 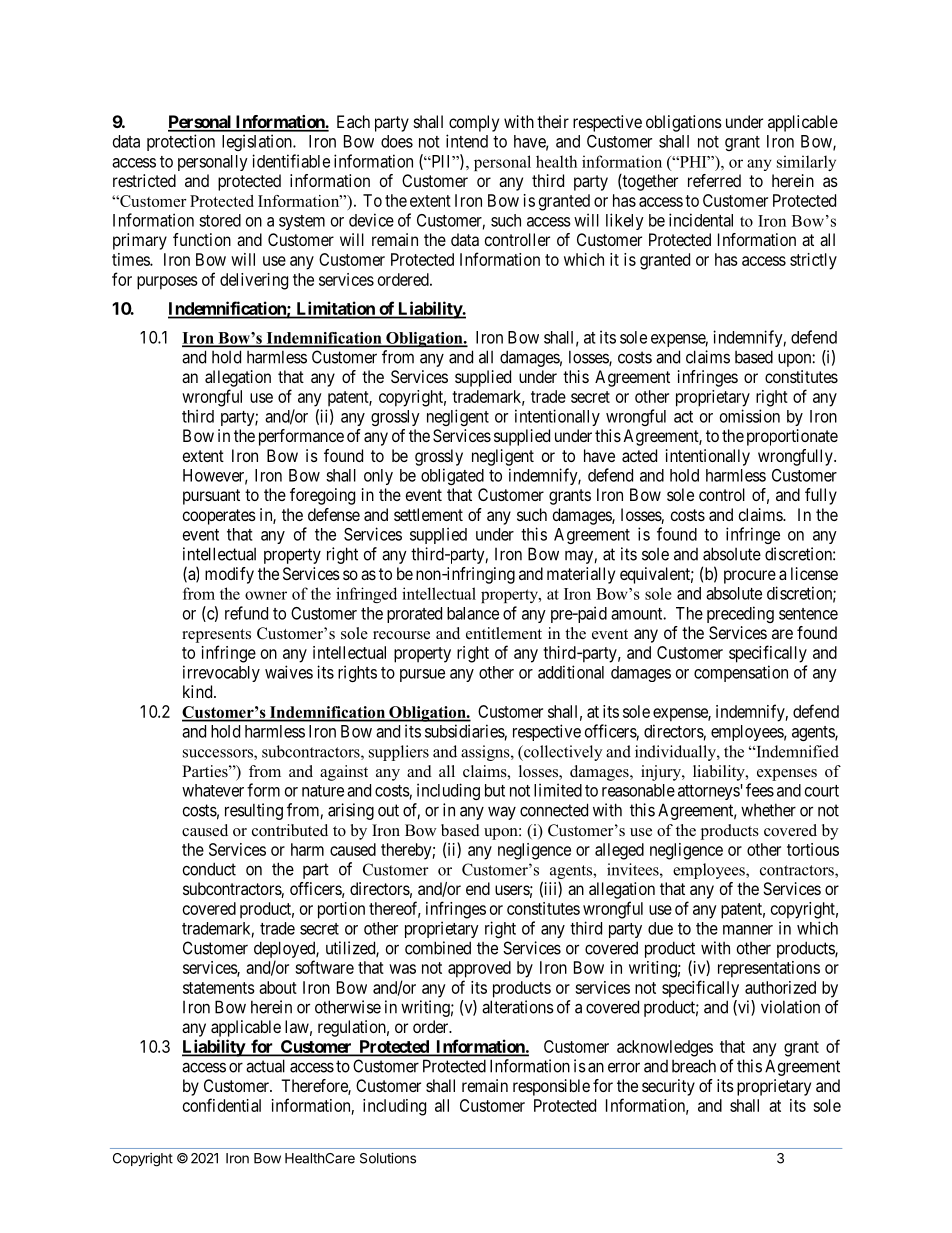 I want to click on represents, so click(x=216, y=636).
